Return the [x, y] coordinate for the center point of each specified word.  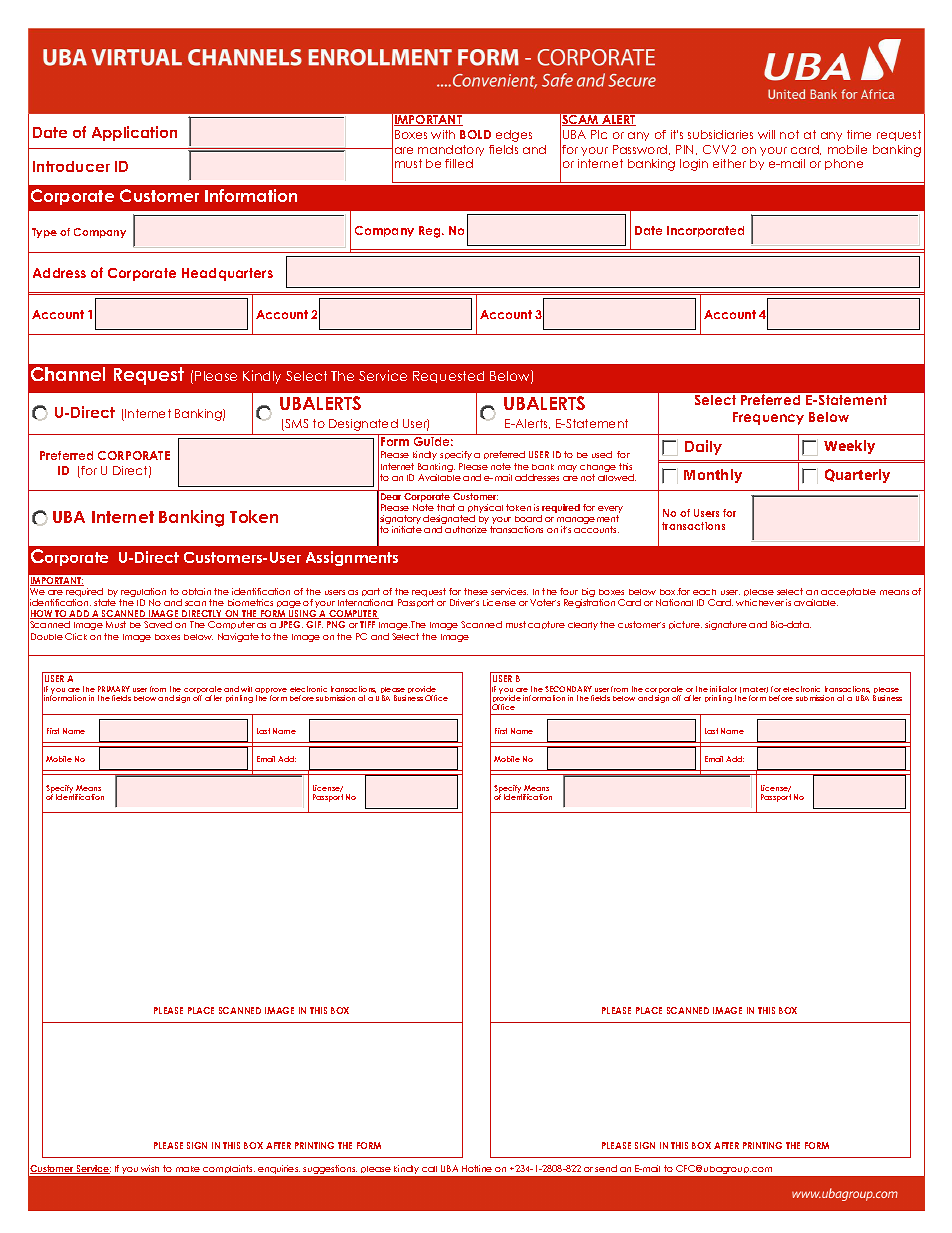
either [729, 163]
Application [134, 133]
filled [459, 163]
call [429, 1169]
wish [150, 1168]
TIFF [367, 624]
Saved [158, 624]
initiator [723, 689]
